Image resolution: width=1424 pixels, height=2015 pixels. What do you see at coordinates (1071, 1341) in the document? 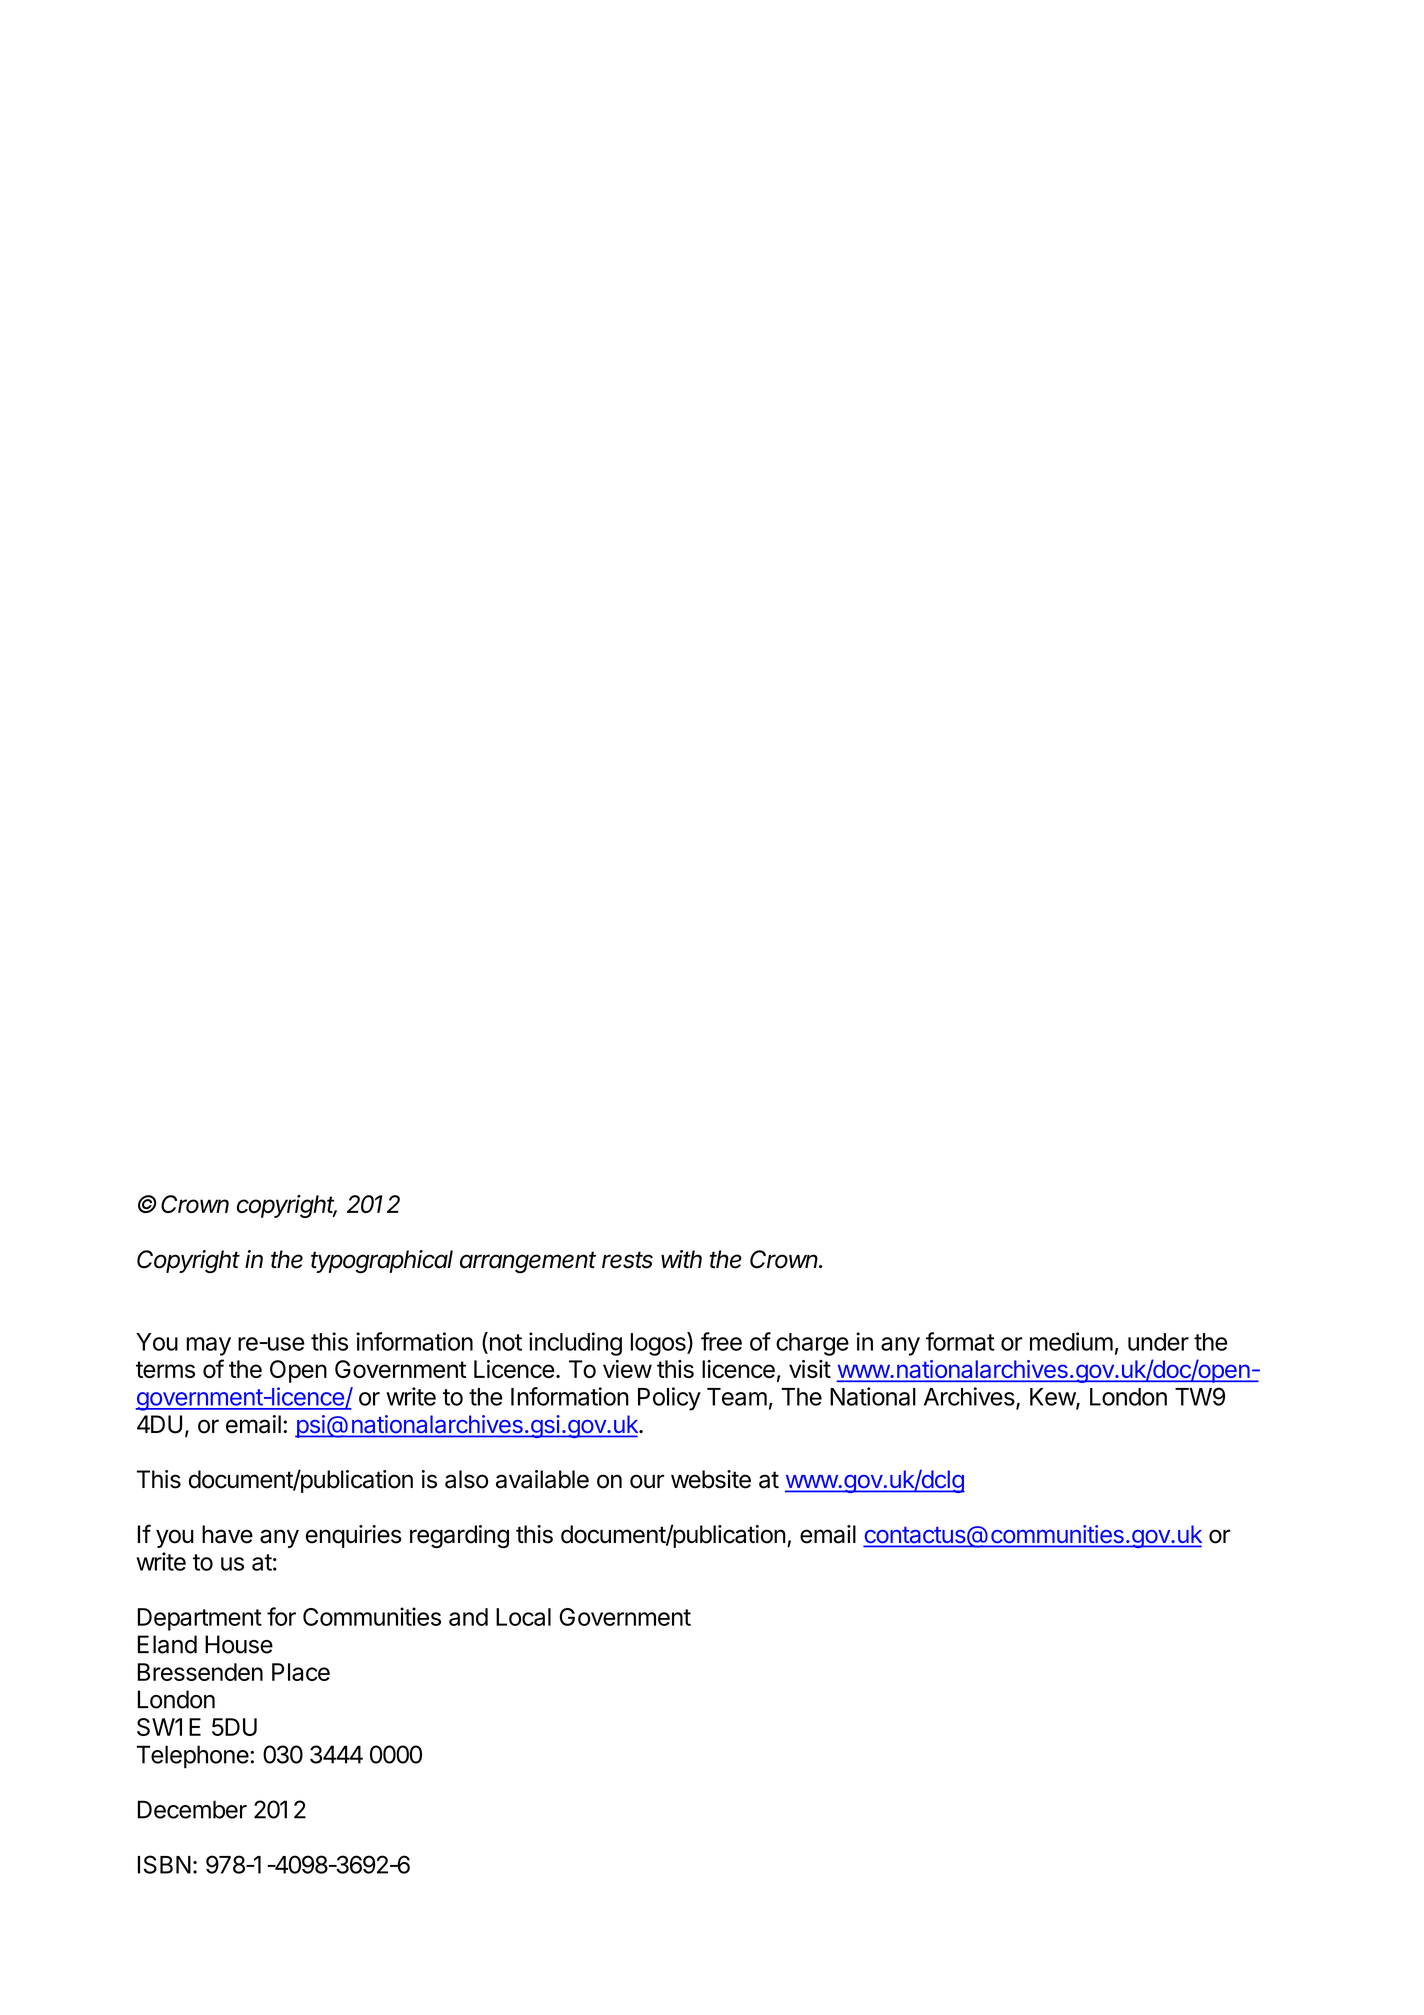
I see `medium` at bounding box center [1071, 1341].
